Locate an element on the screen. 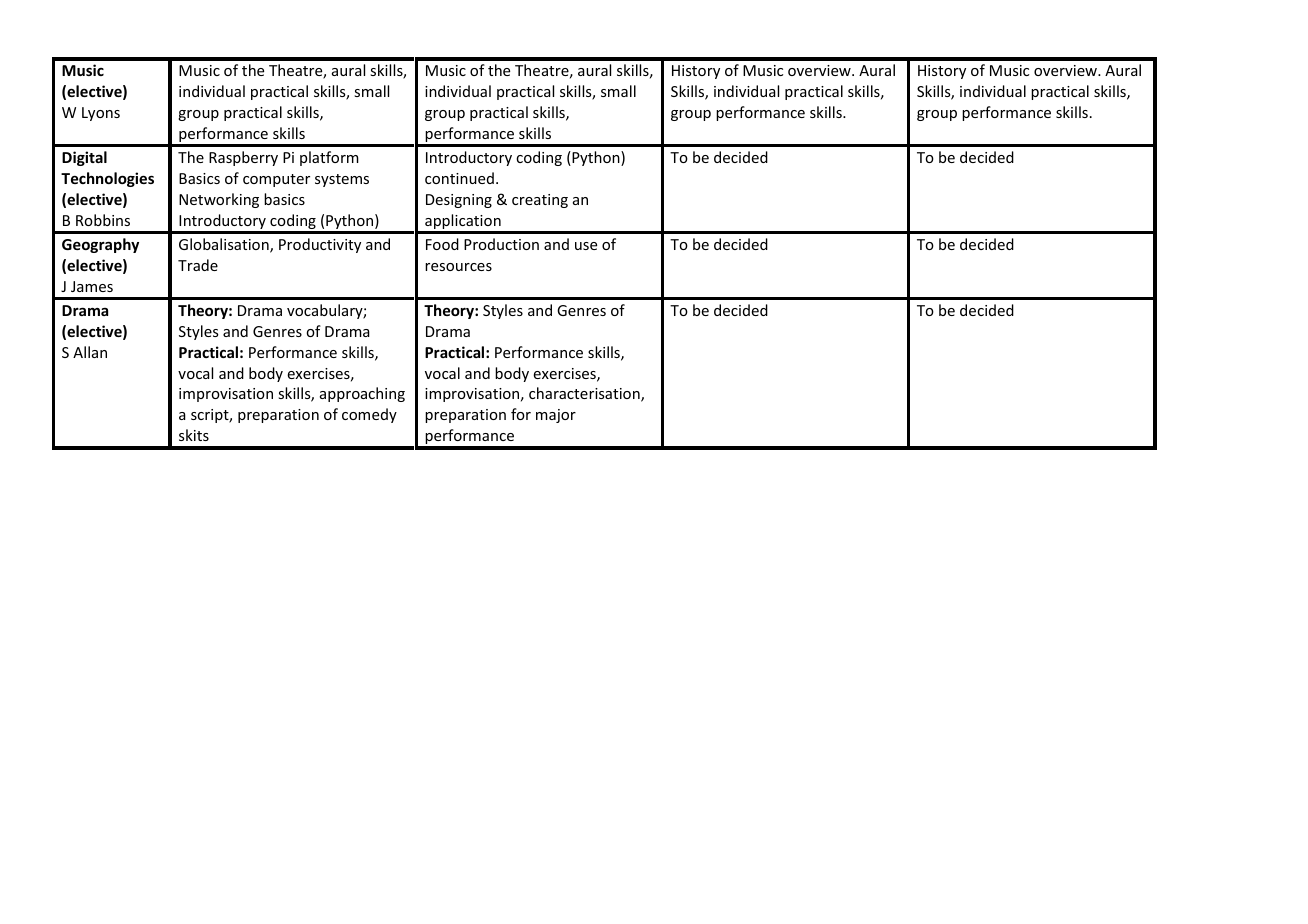 The image size is (1308, 924). Productivity is located at coordinates (320, 245).
